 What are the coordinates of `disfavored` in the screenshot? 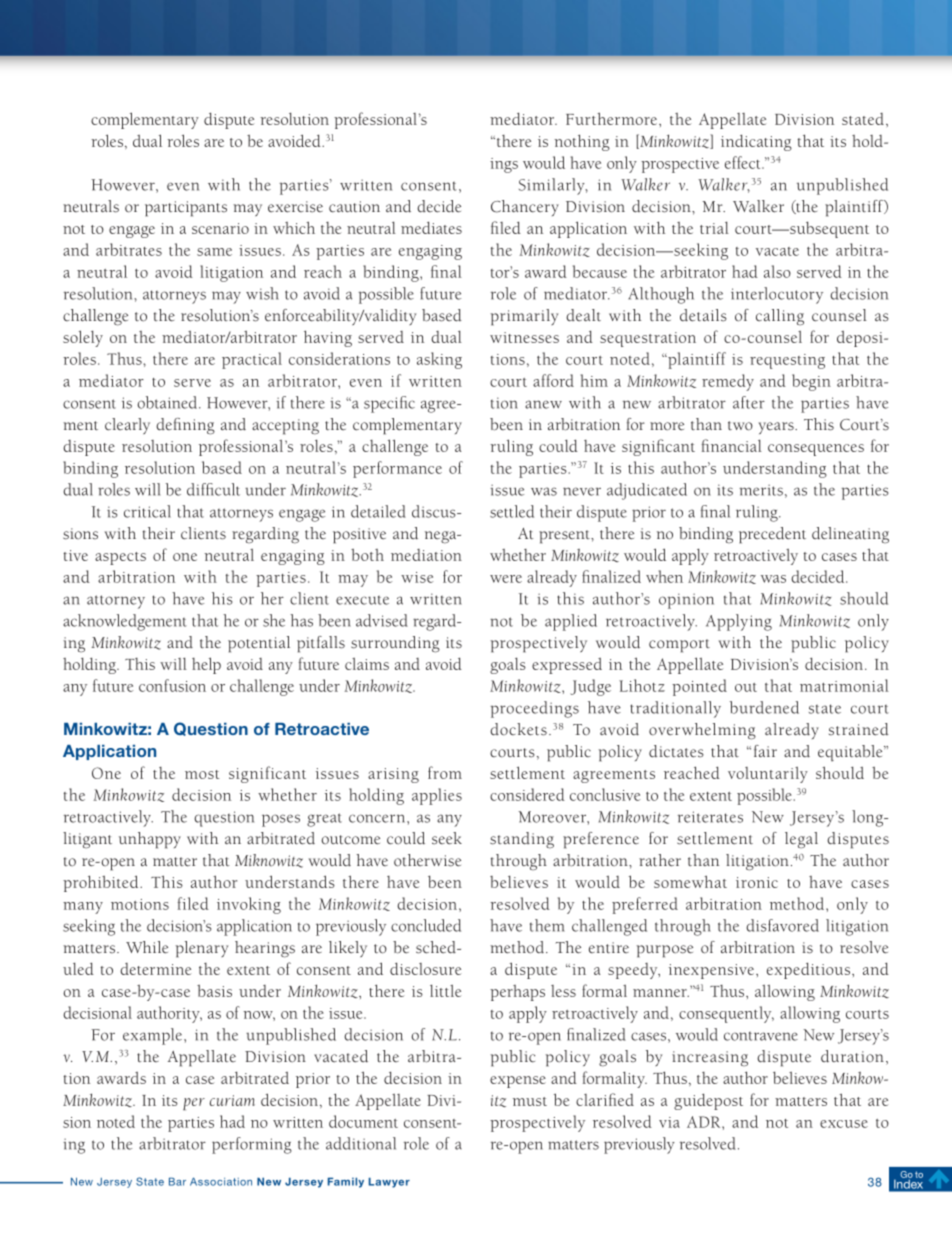 It's located at (782, 925).
